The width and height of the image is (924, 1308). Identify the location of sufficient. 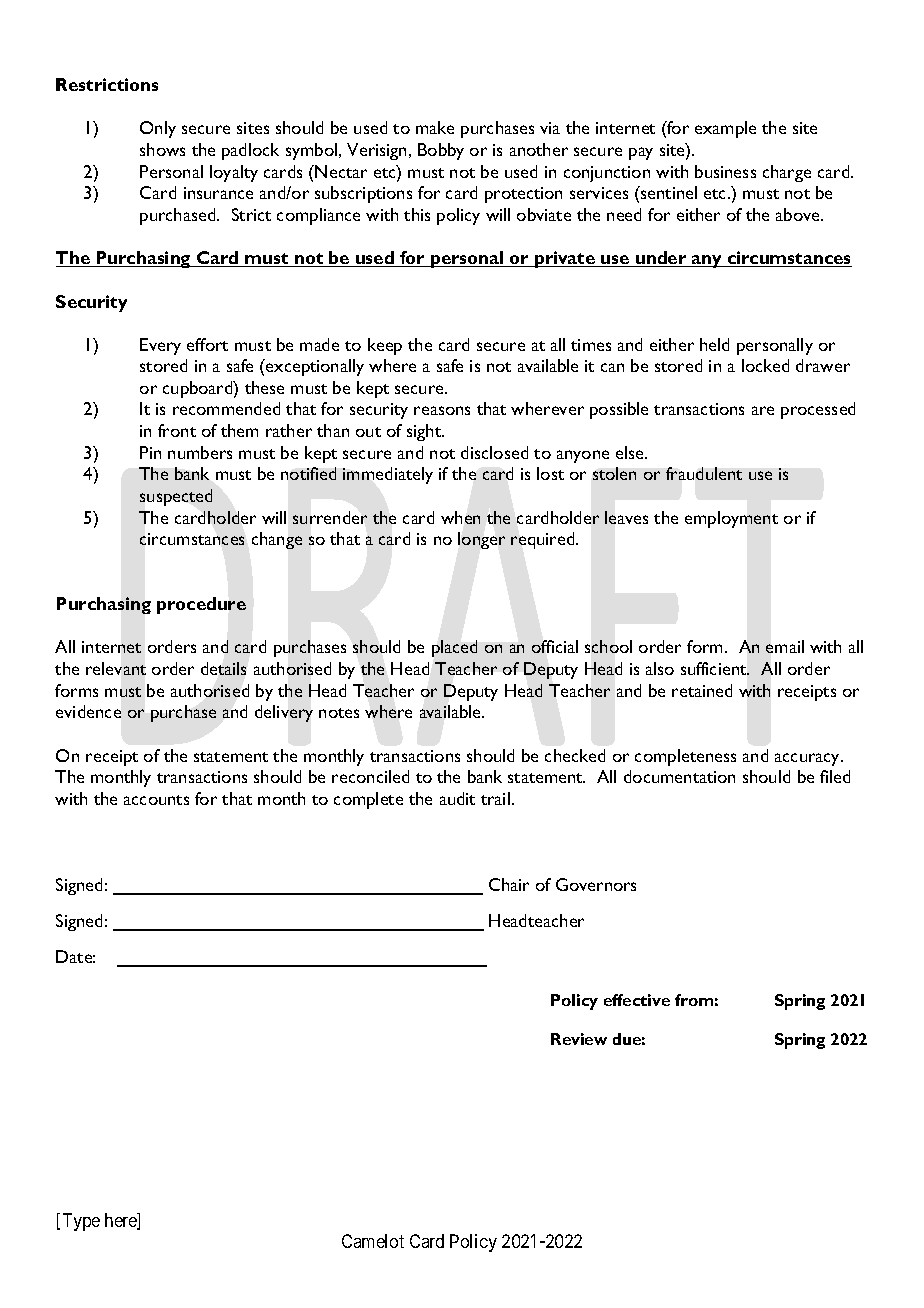
(715, 668).
